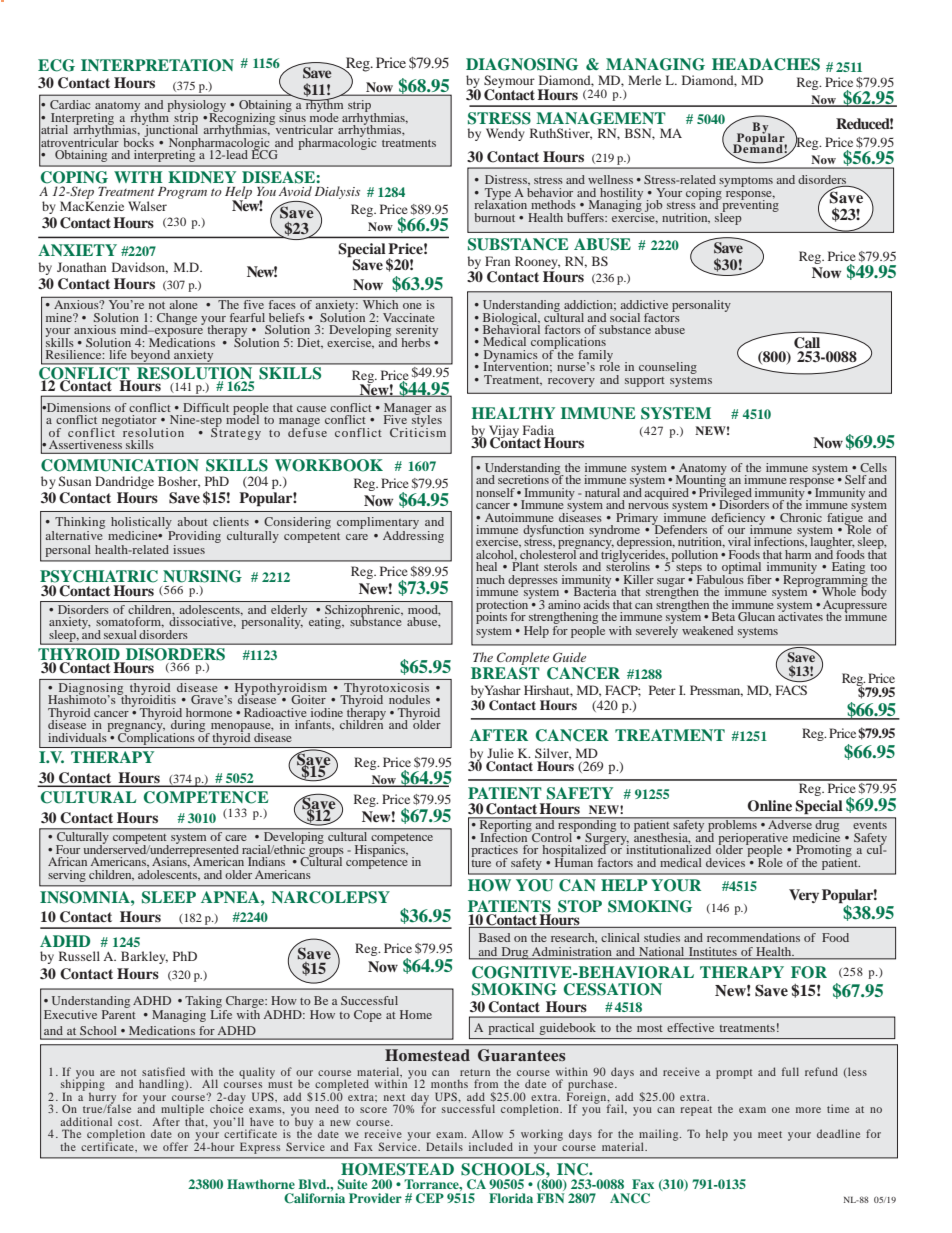  I want to click on meet, so click(770, 1134).
